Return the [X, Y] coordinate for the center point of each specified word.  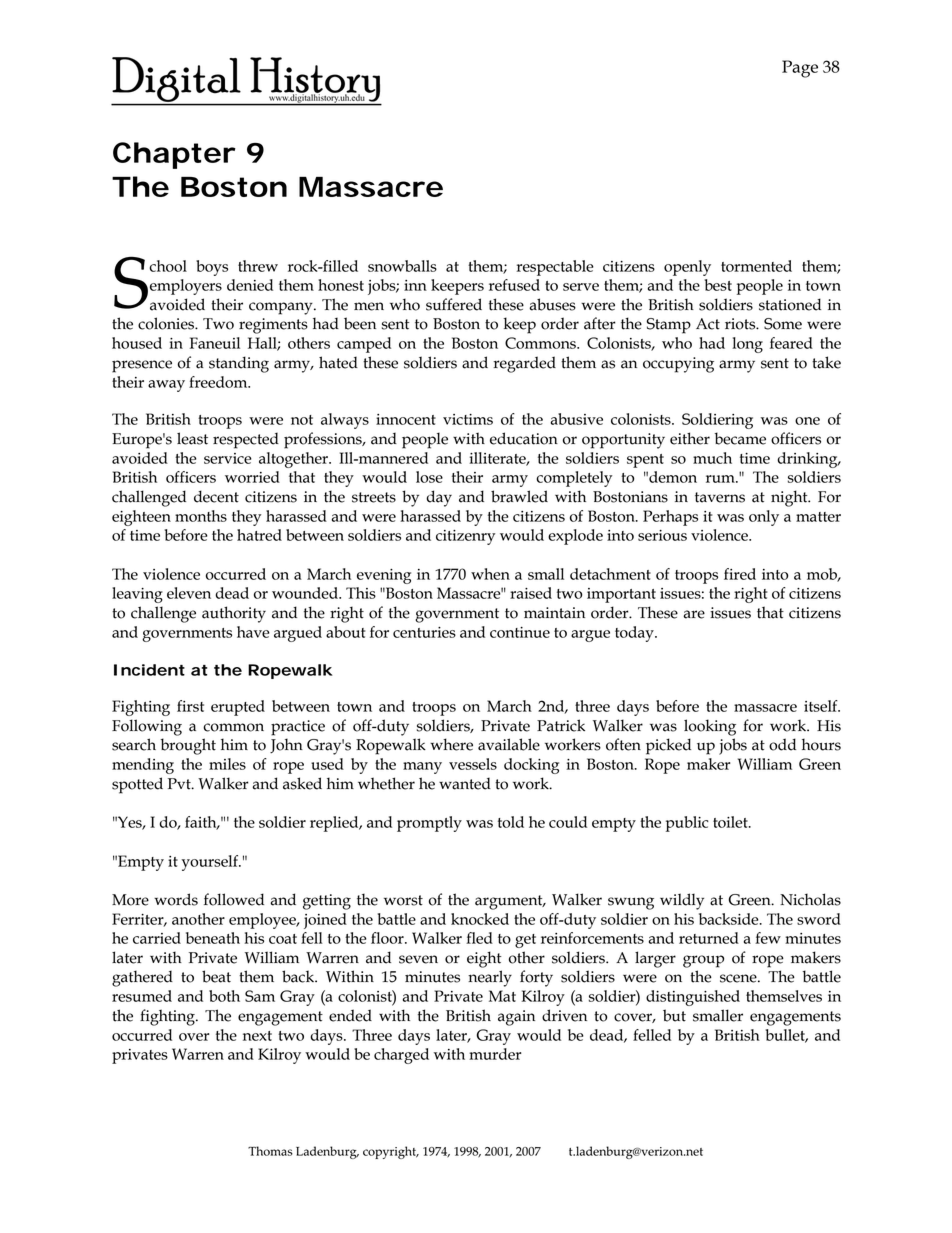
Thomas [270, 1151]
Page [800, 69]
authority [234, 614]
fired [740, 574]
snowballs [402, 266]
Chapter [174, 155]
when [490, 574]
